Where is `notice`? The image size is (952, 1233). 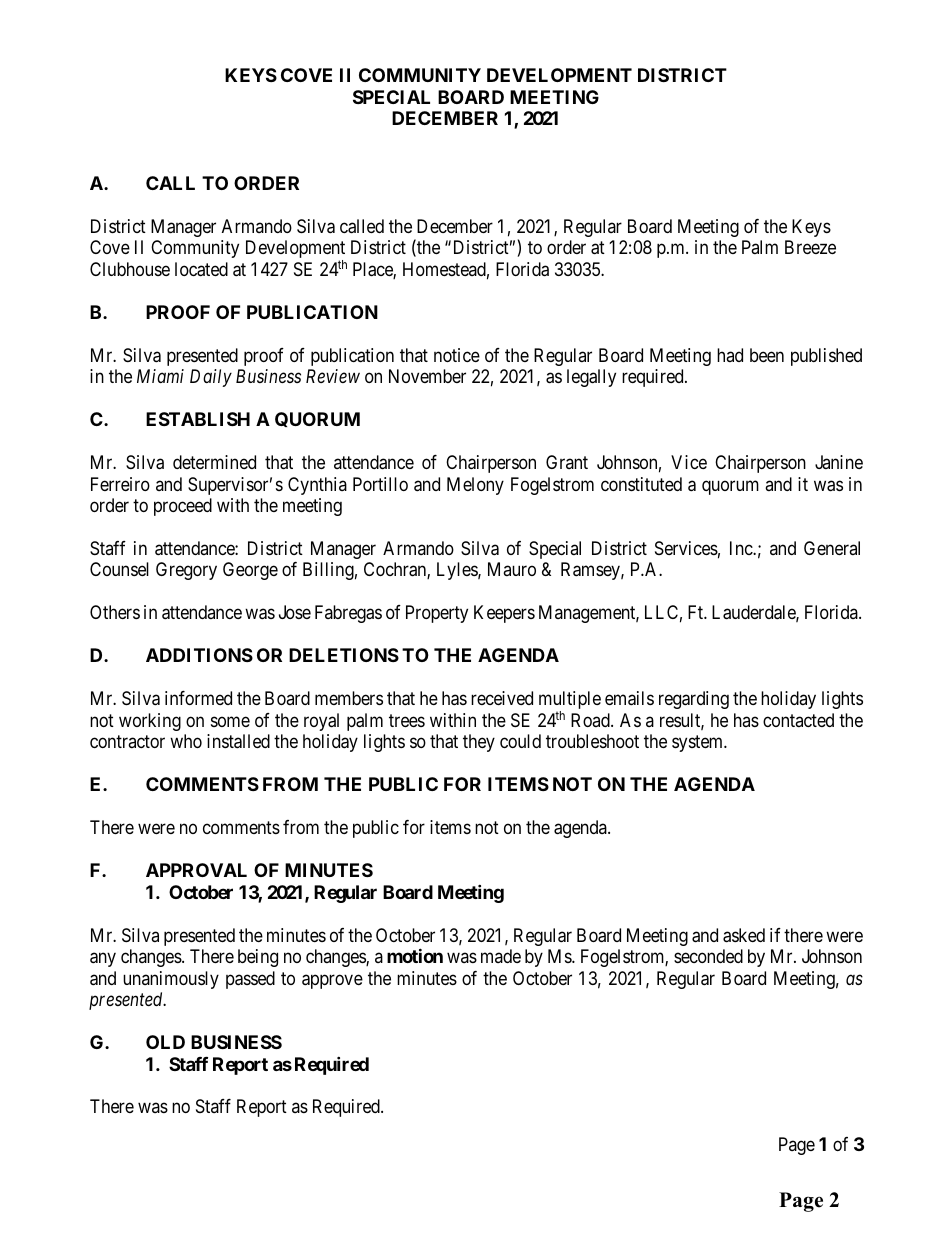 notice is located at coordinates (457, 355).
